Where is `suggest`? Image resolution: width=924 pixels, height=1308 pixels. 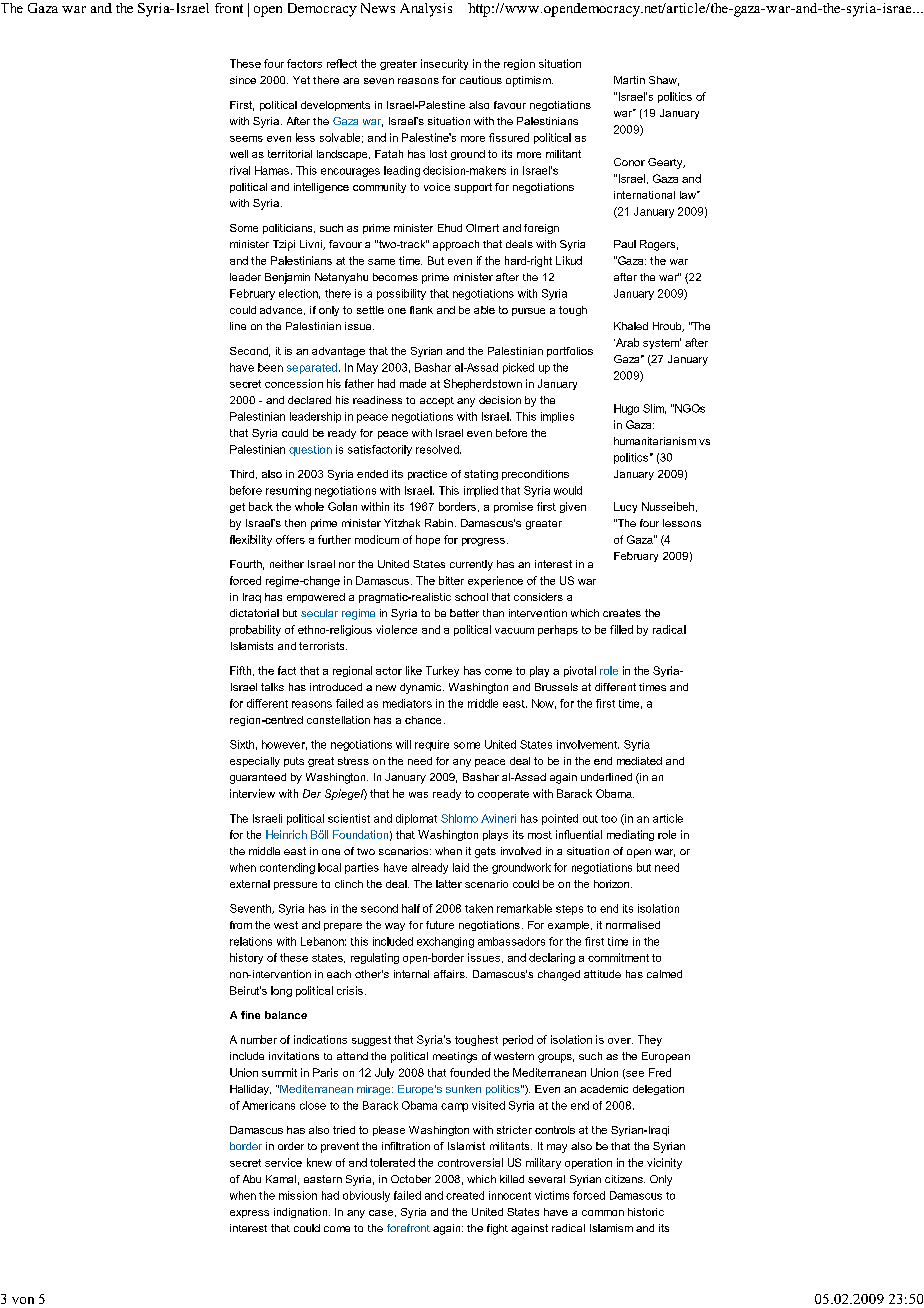
suggest is located at coordinates (371, 1041).
